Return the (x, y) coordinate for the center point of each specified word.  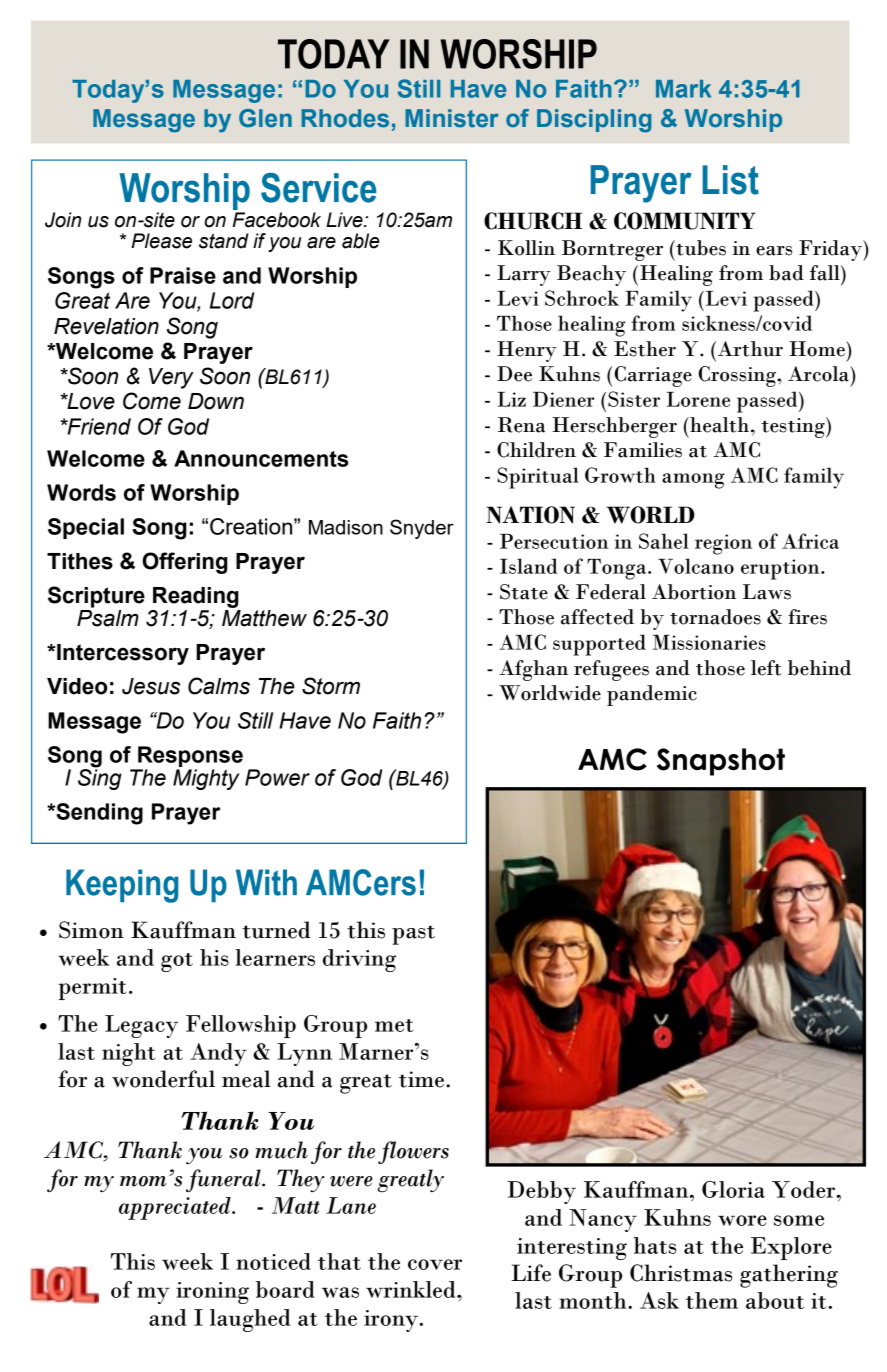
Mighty (206, 779)
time (423, 1079)
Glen (265, 118)
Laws (767, 592)
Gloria (733, 1189)
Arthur (749, 349)
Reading (196, 597)
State (524, 592)
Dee (514, 374)
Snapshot (721, 762)
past (413, 935)
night (128, 1054)
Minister (452, 118)
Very (171, 378)
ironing (212, 1293)
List (730, 180)
